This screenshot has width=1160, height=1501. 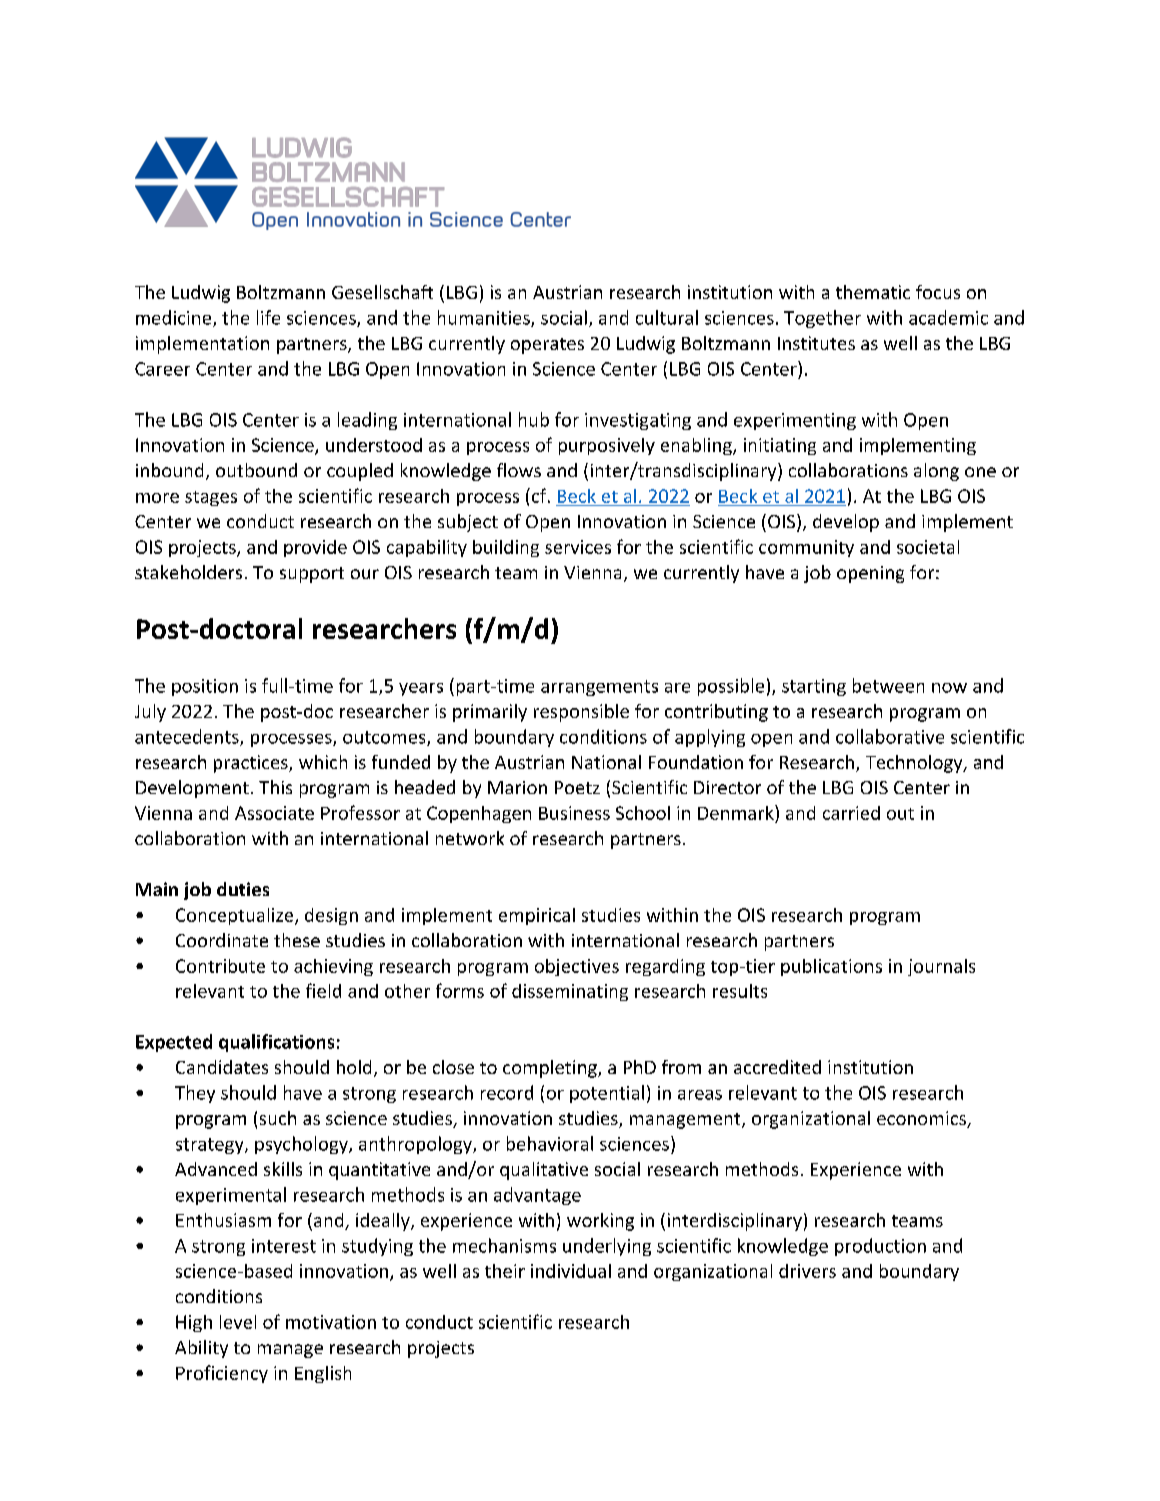 I want to click on drivers, so click(x=807, y=1271).
